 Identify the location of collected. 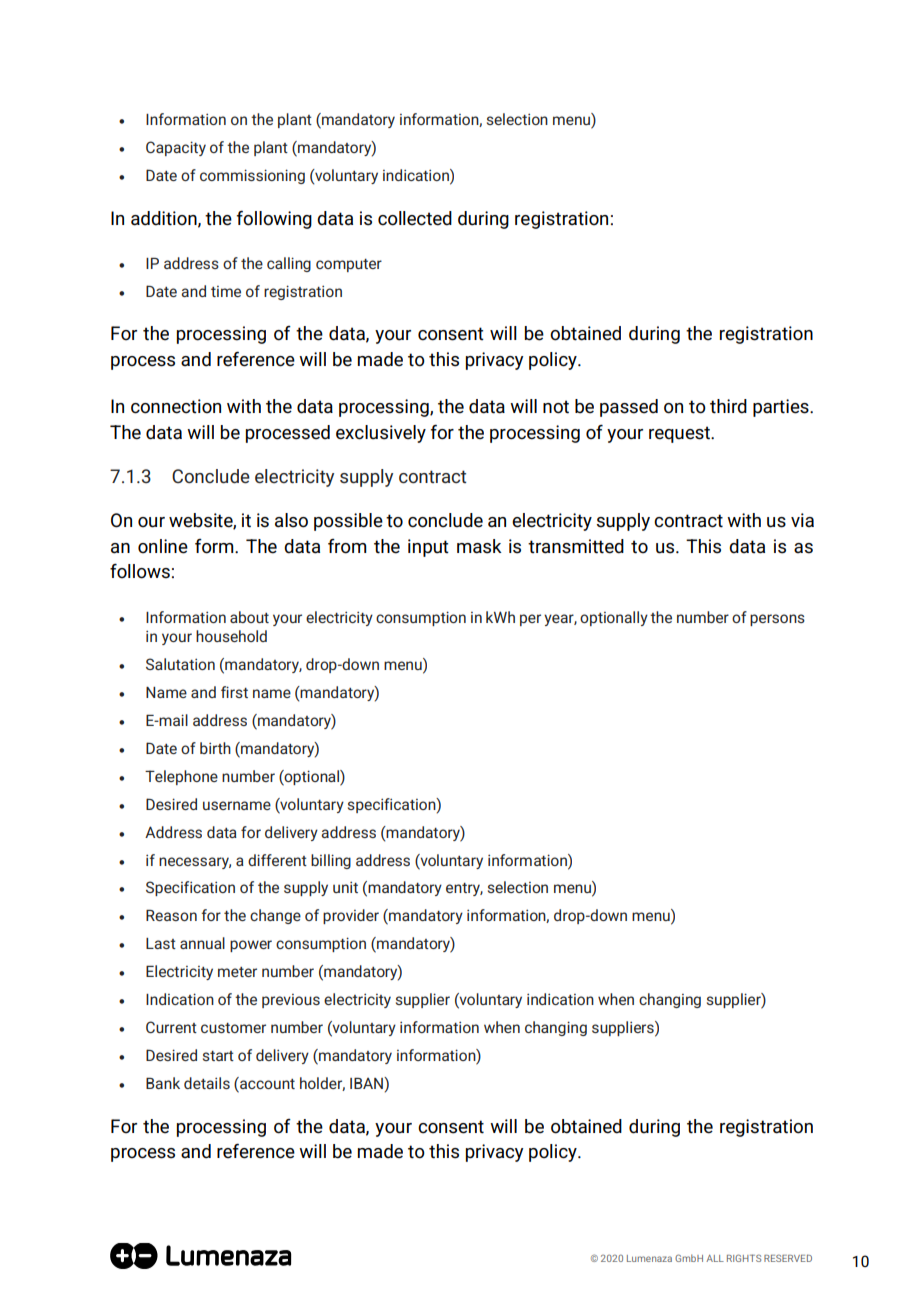
(415, 218).
